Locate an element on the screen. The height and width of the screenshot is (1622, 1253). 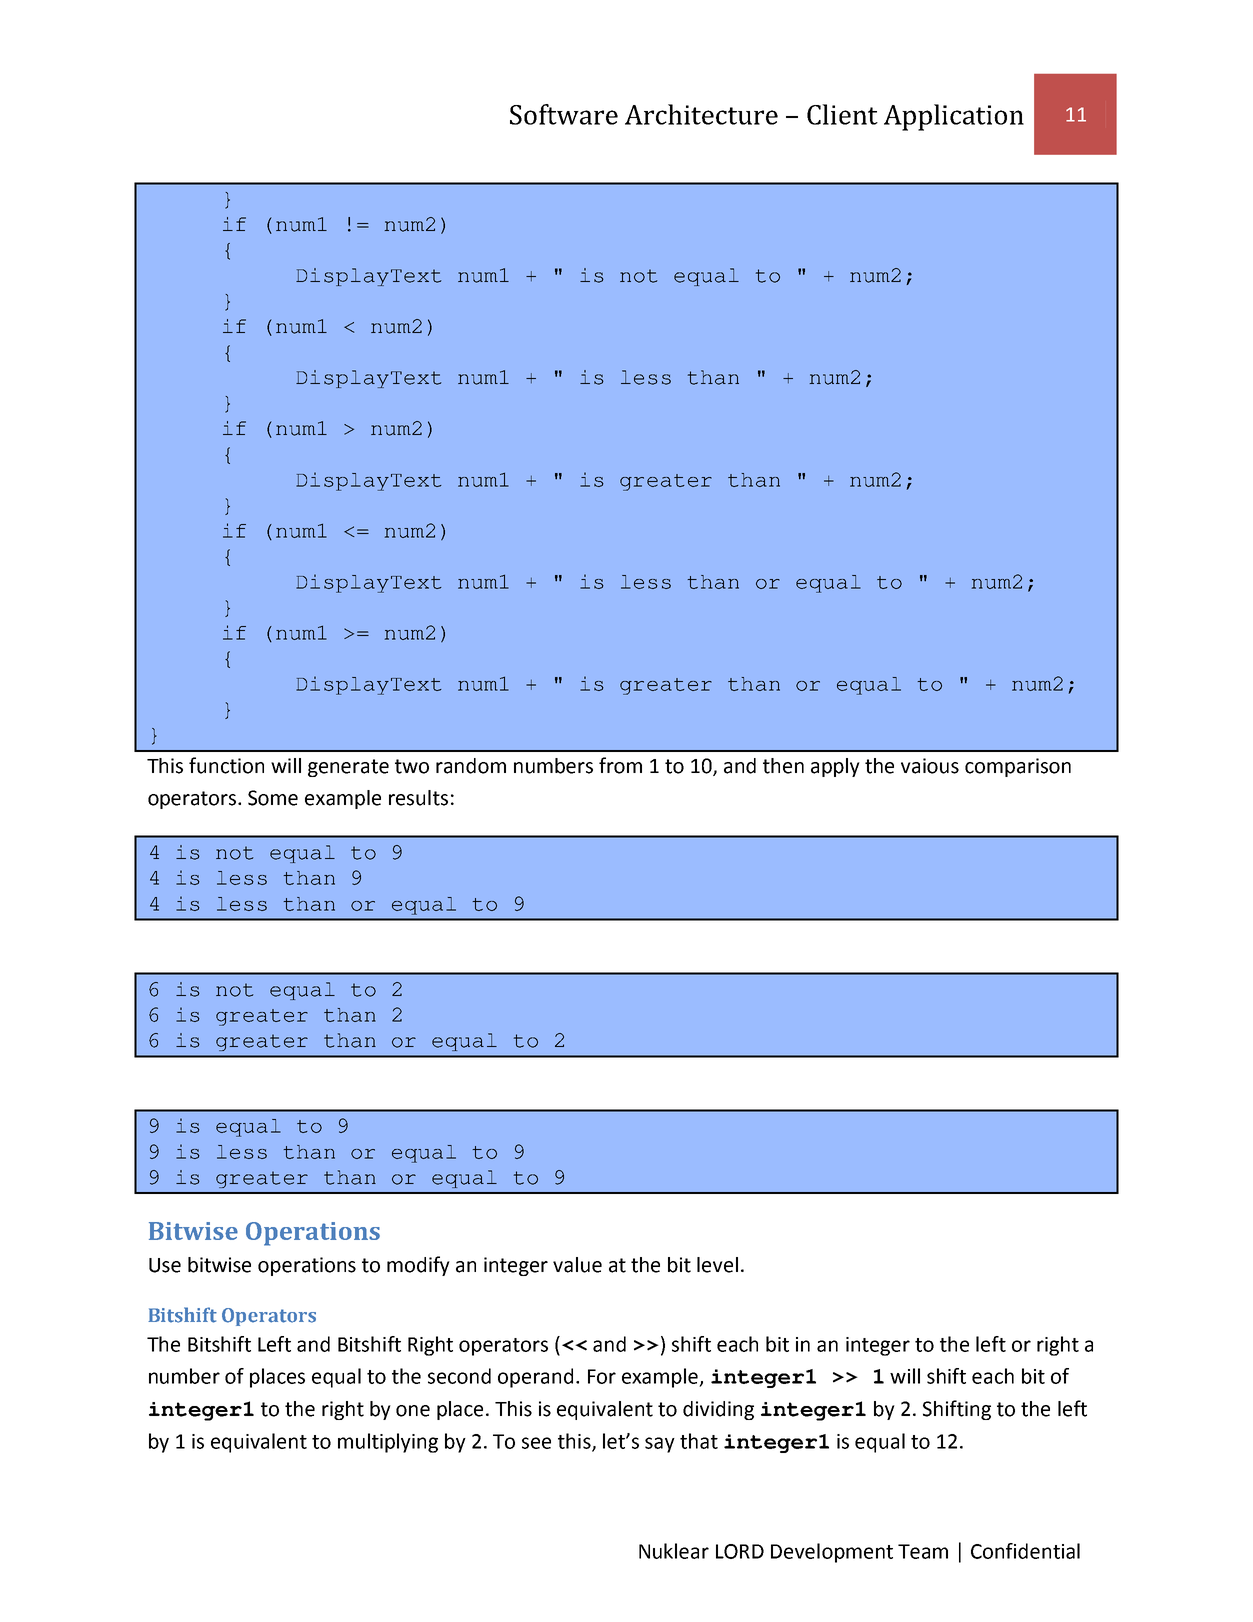
apply is located at coordinates (835, 767).
